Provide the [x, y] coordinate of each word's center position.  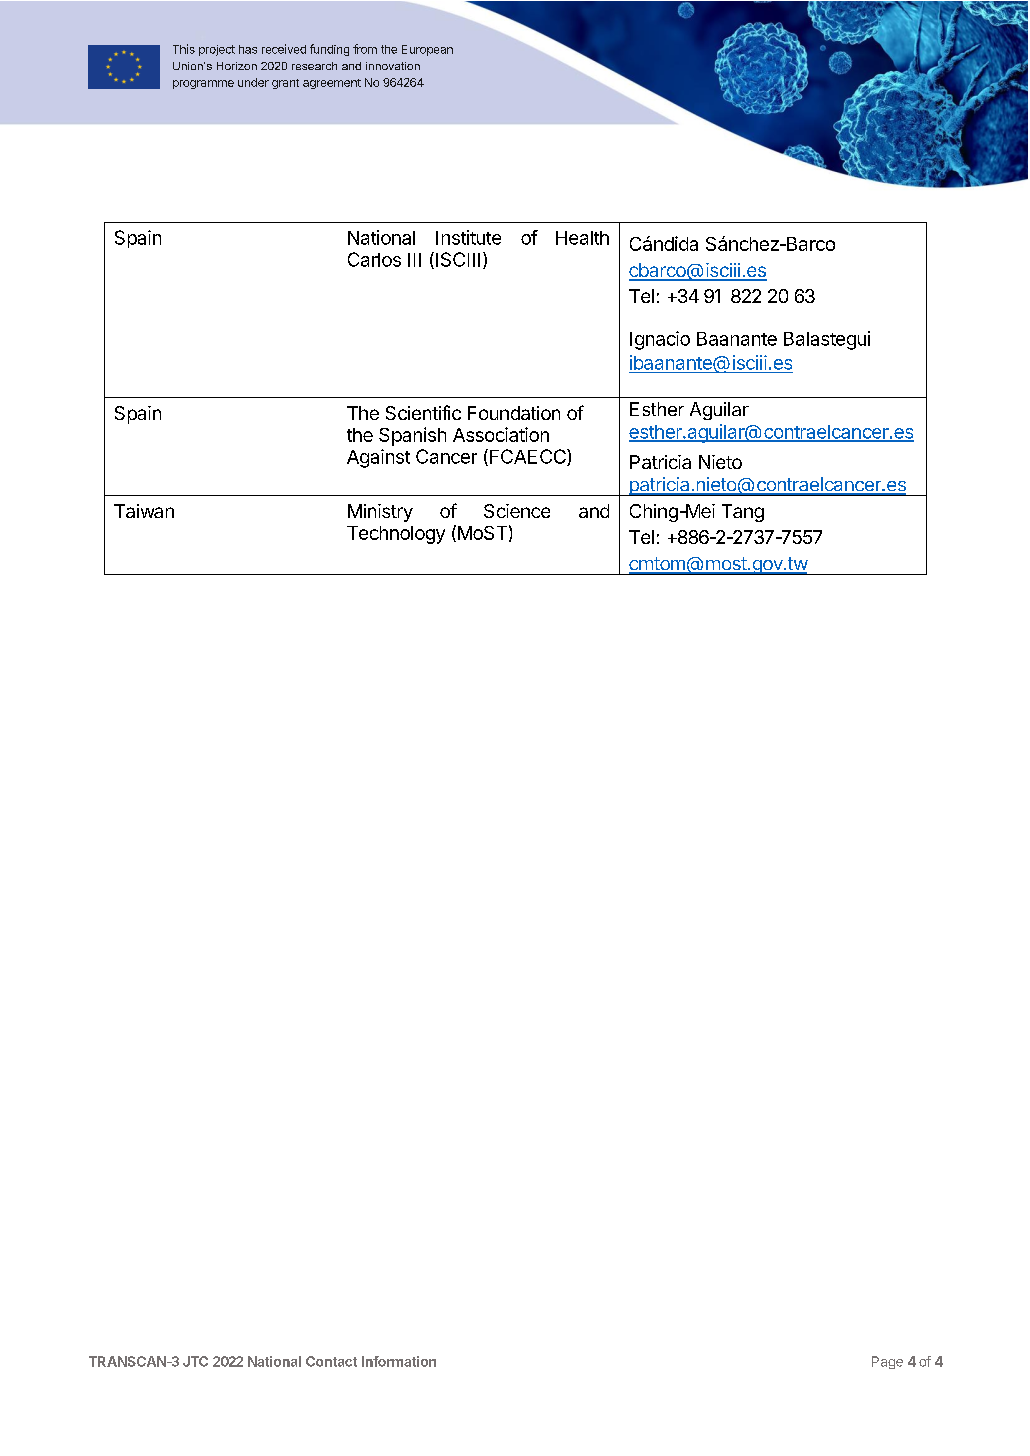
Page [887, 1362]
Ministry [380, 513]
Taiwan [144, 511]
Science [517, 511]
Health [582, 238]
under [253, 82]
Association [501, 434]
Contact [331, 1361]
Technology [396, 535]
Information [399, 1361]
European [427, 50]
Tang [743, 513]
